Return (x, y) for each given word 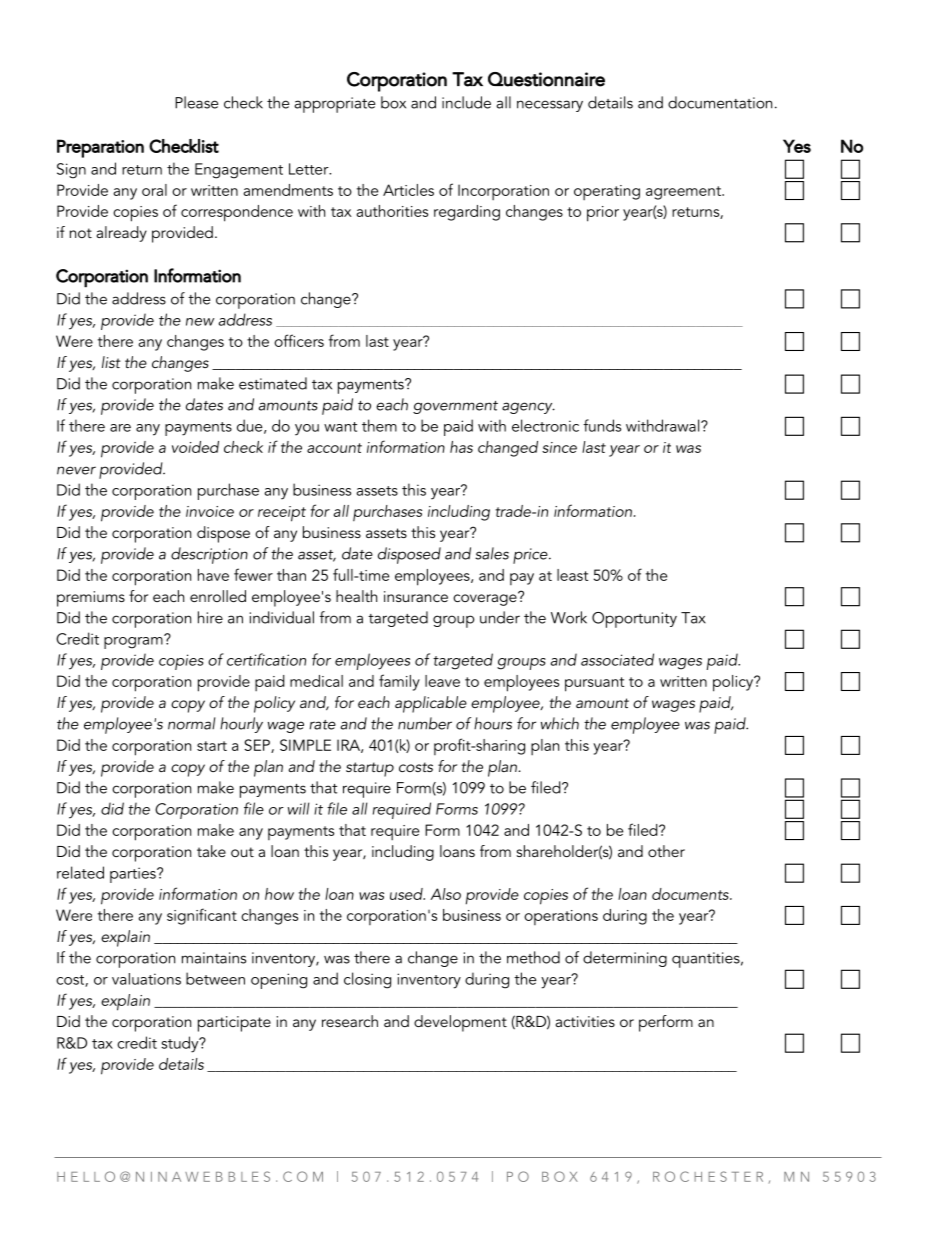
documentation (720, 102)
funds (602, 425)
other (666, 851)
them (379, 425)
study (181, 1044)
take (211, 851)
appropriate (334, 105)
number (425, 723)
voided (195, 447)
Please (196, 102)
